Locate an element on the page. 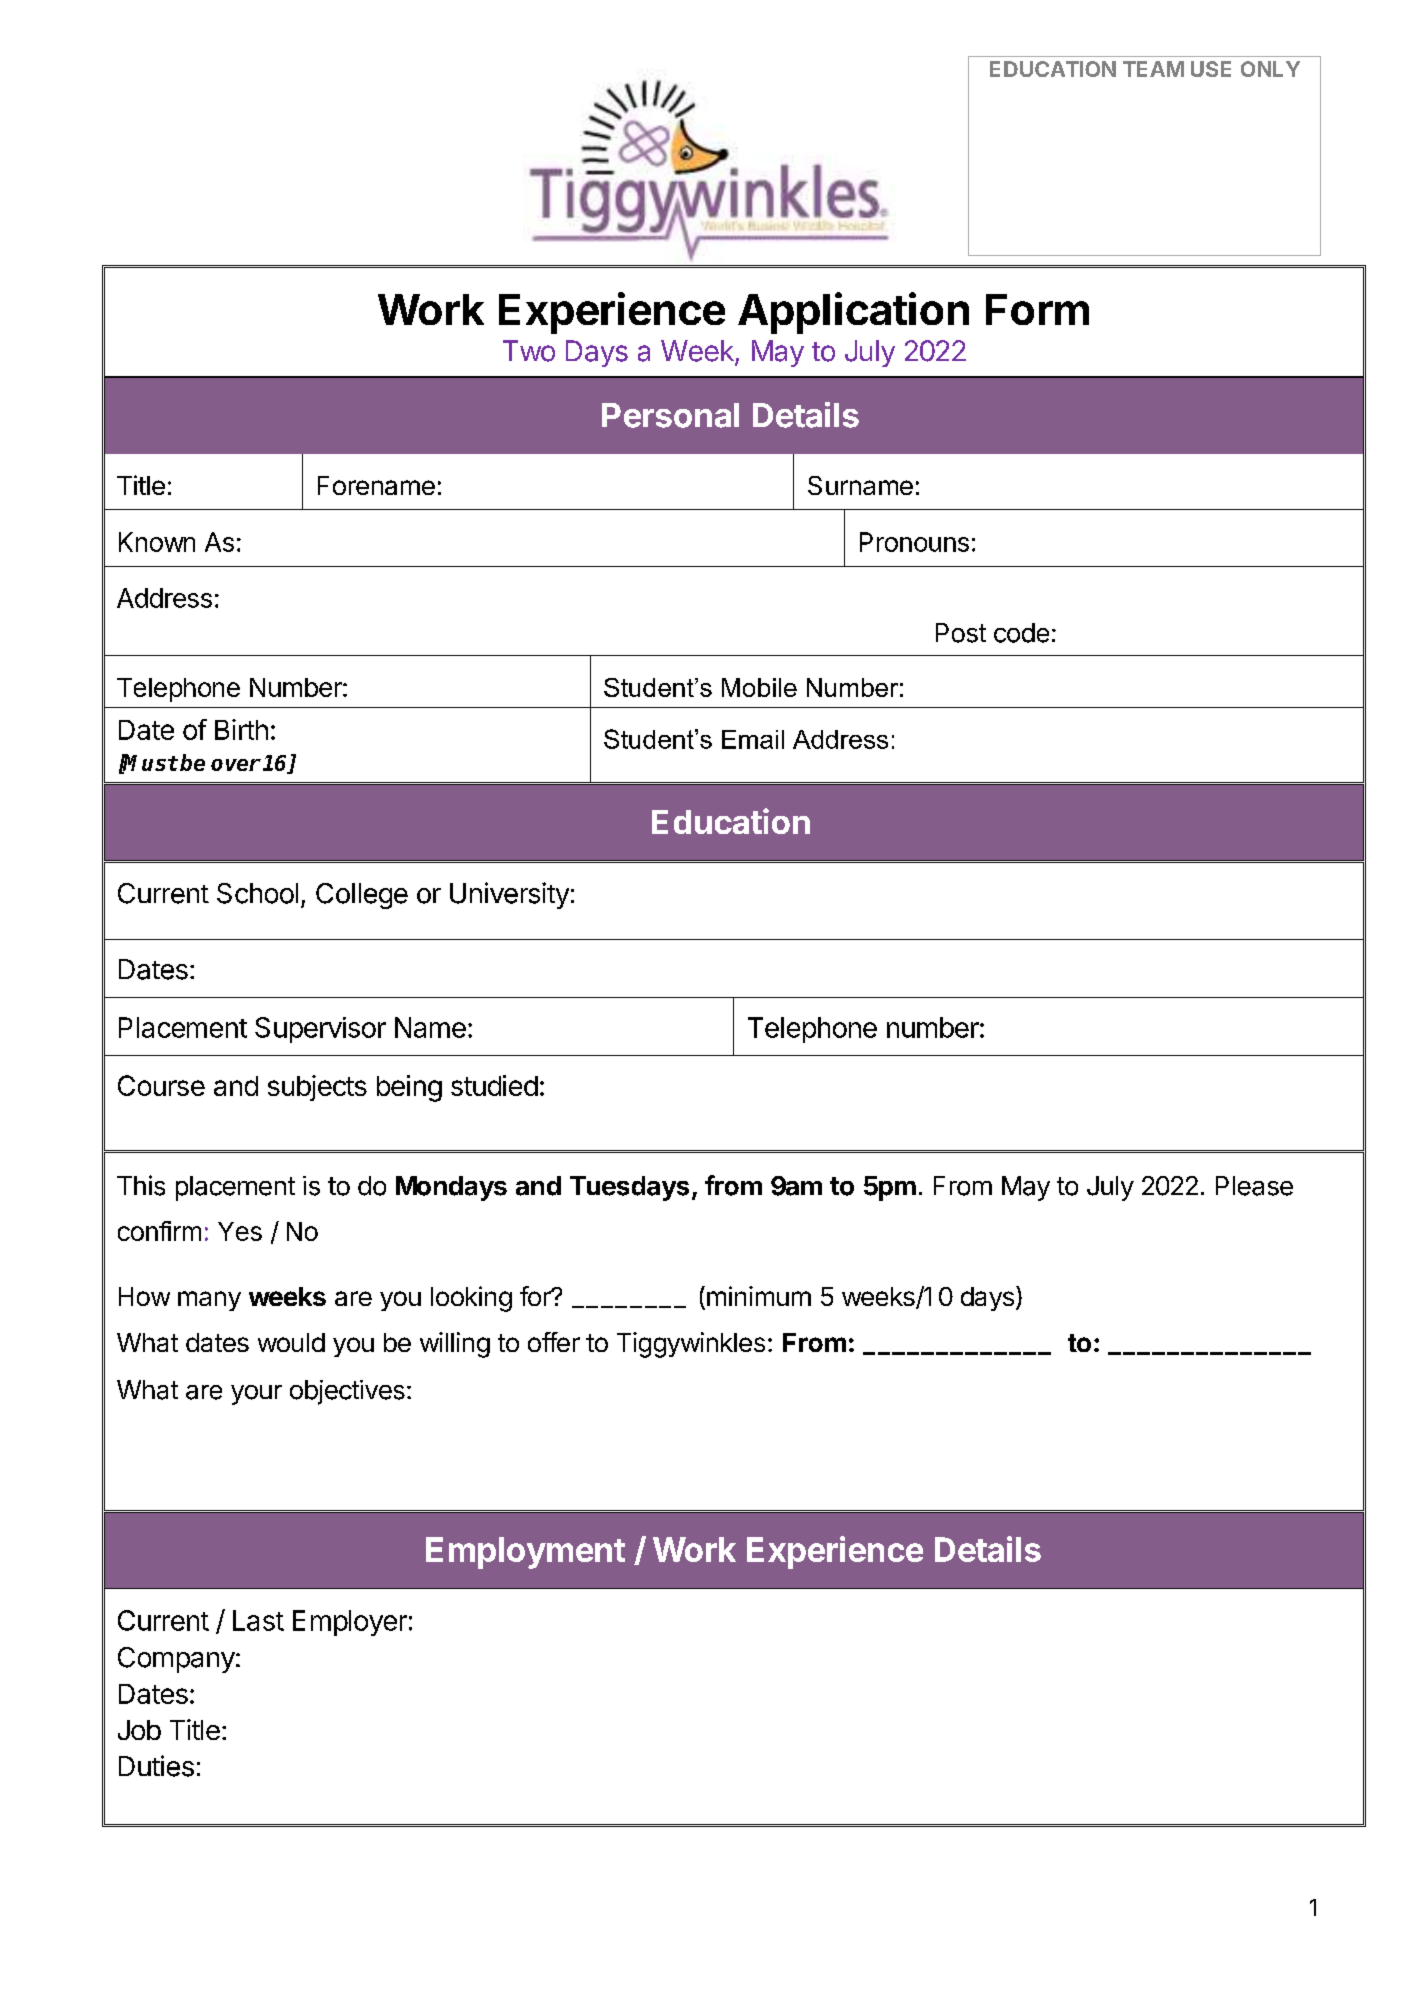 The width and height of the image is (1422, 2011). Two is located at coordinates (529, 351).
